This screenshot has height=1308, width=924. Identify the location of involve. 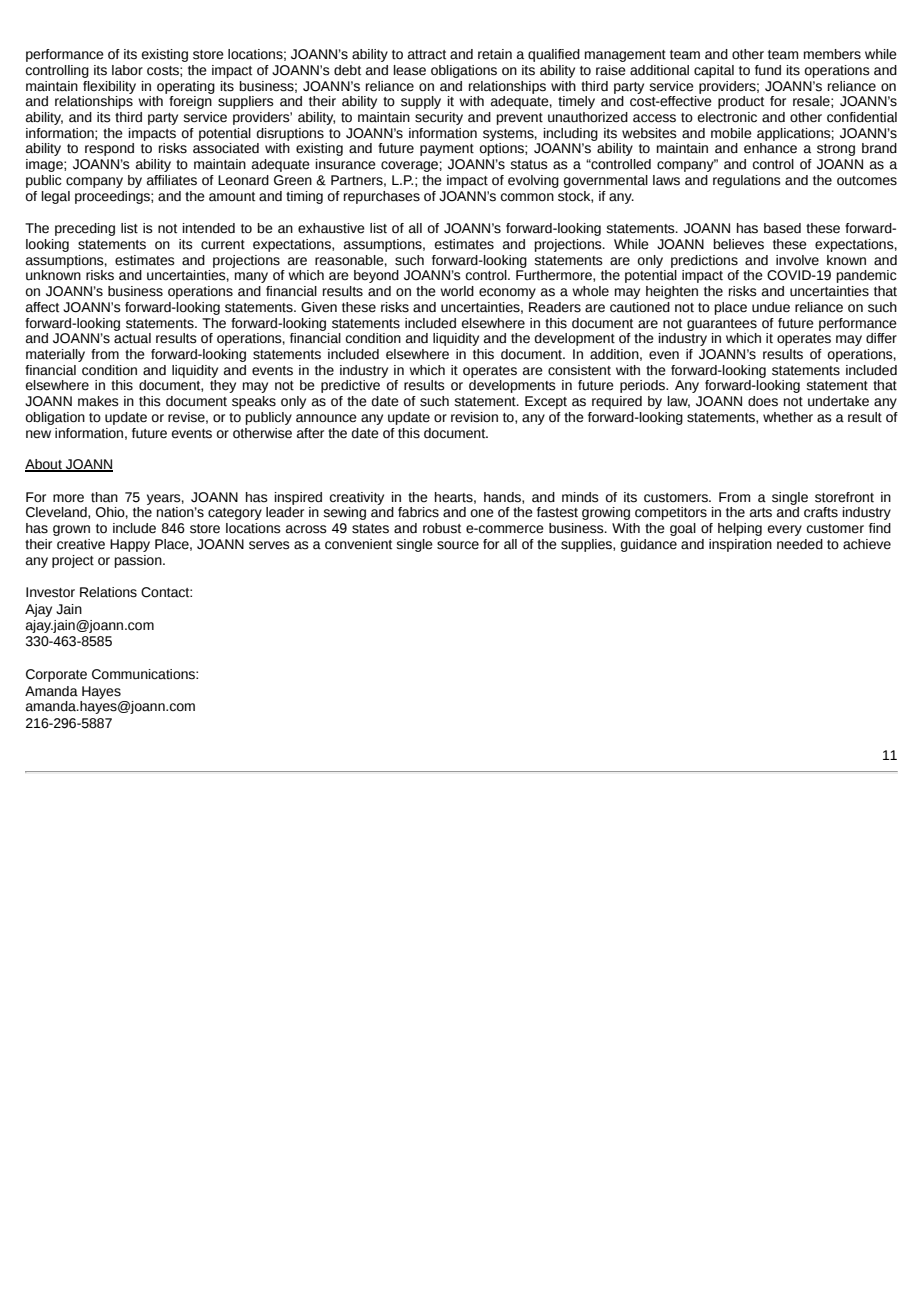
(797, 260).
